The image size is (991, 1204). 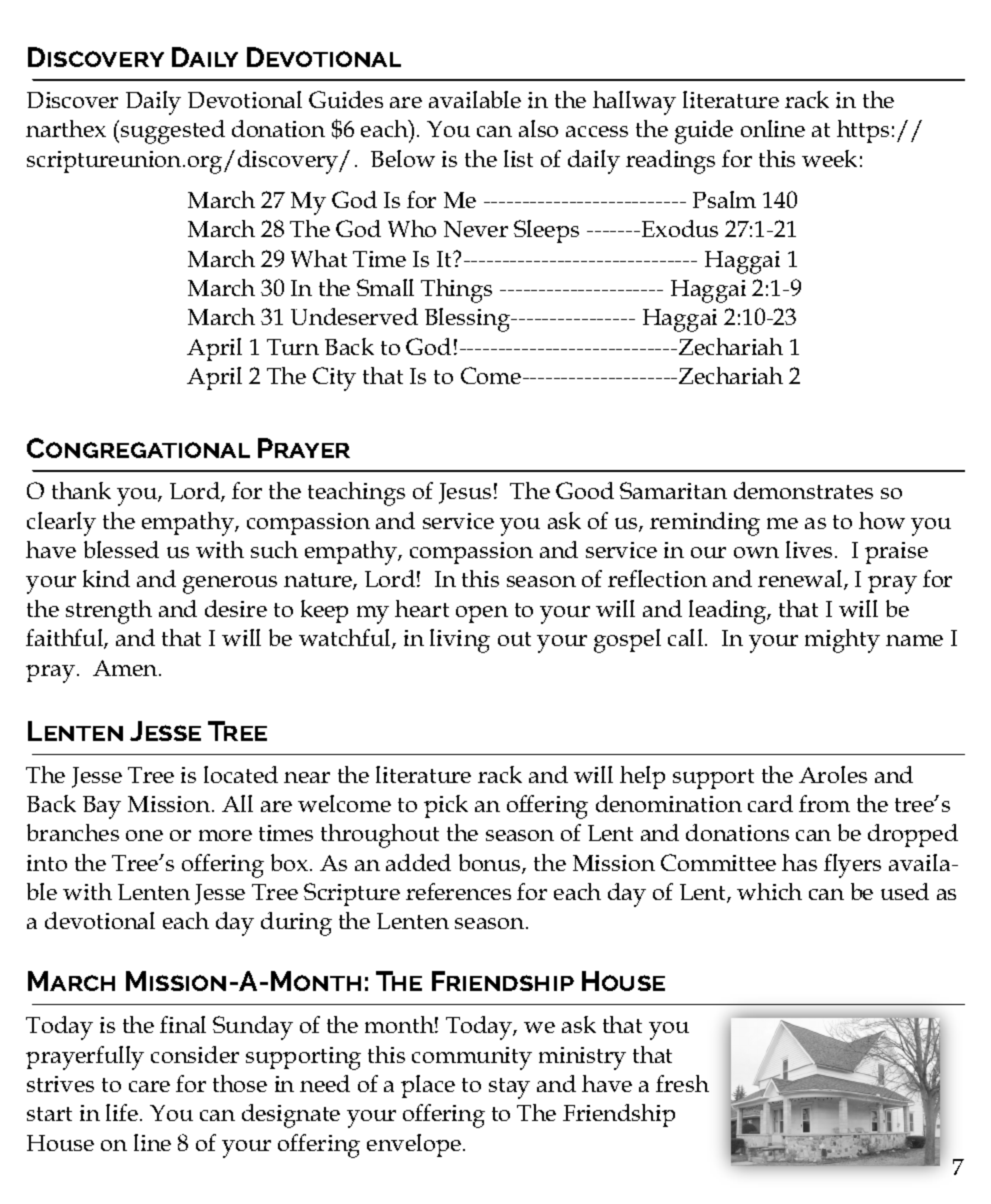 I want to click on Things, so click(x=456, y=291).
